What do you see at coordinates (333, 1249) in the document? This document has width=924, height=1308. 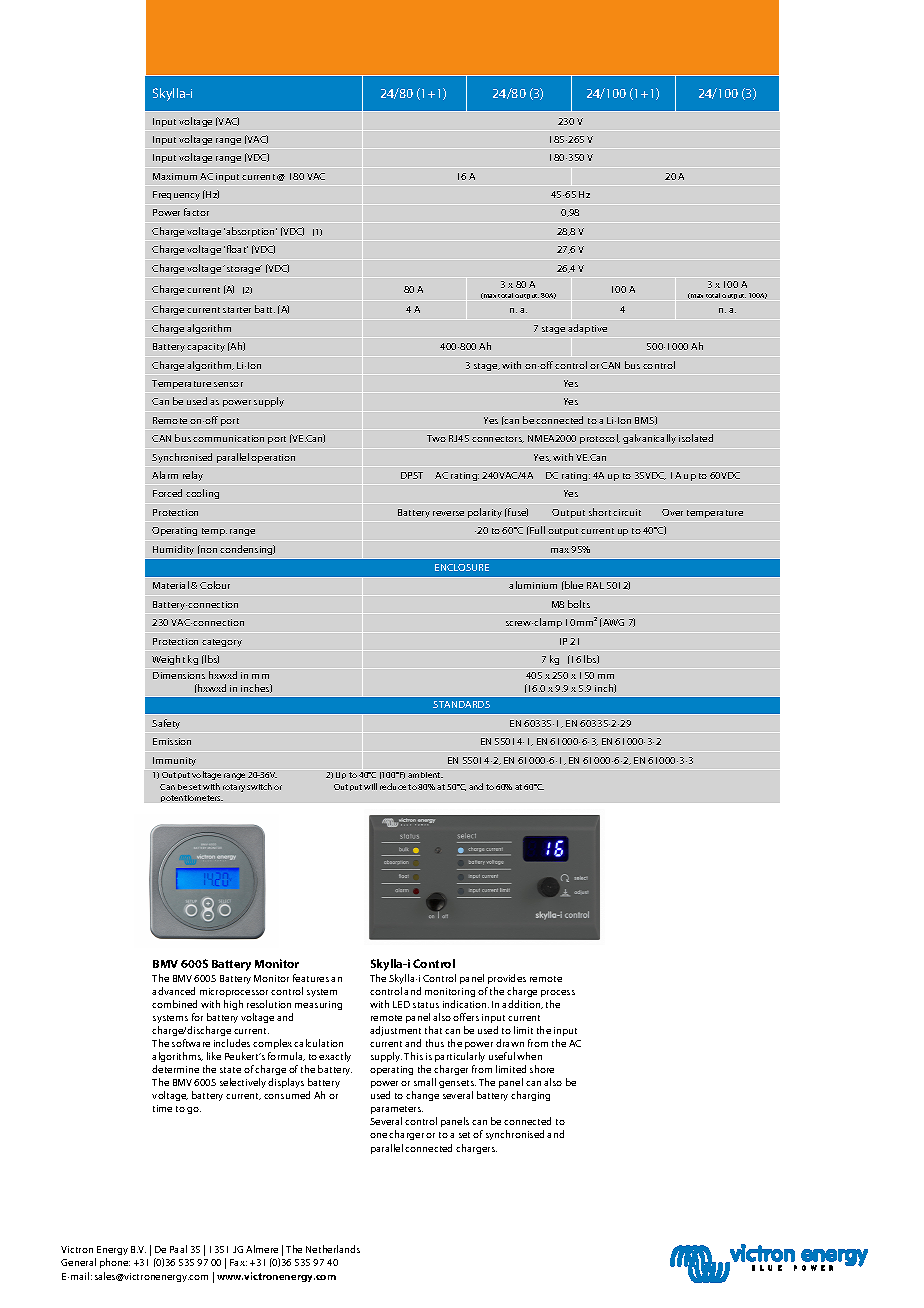 I see `Netherlands` at bounding box center [333, 1249].
